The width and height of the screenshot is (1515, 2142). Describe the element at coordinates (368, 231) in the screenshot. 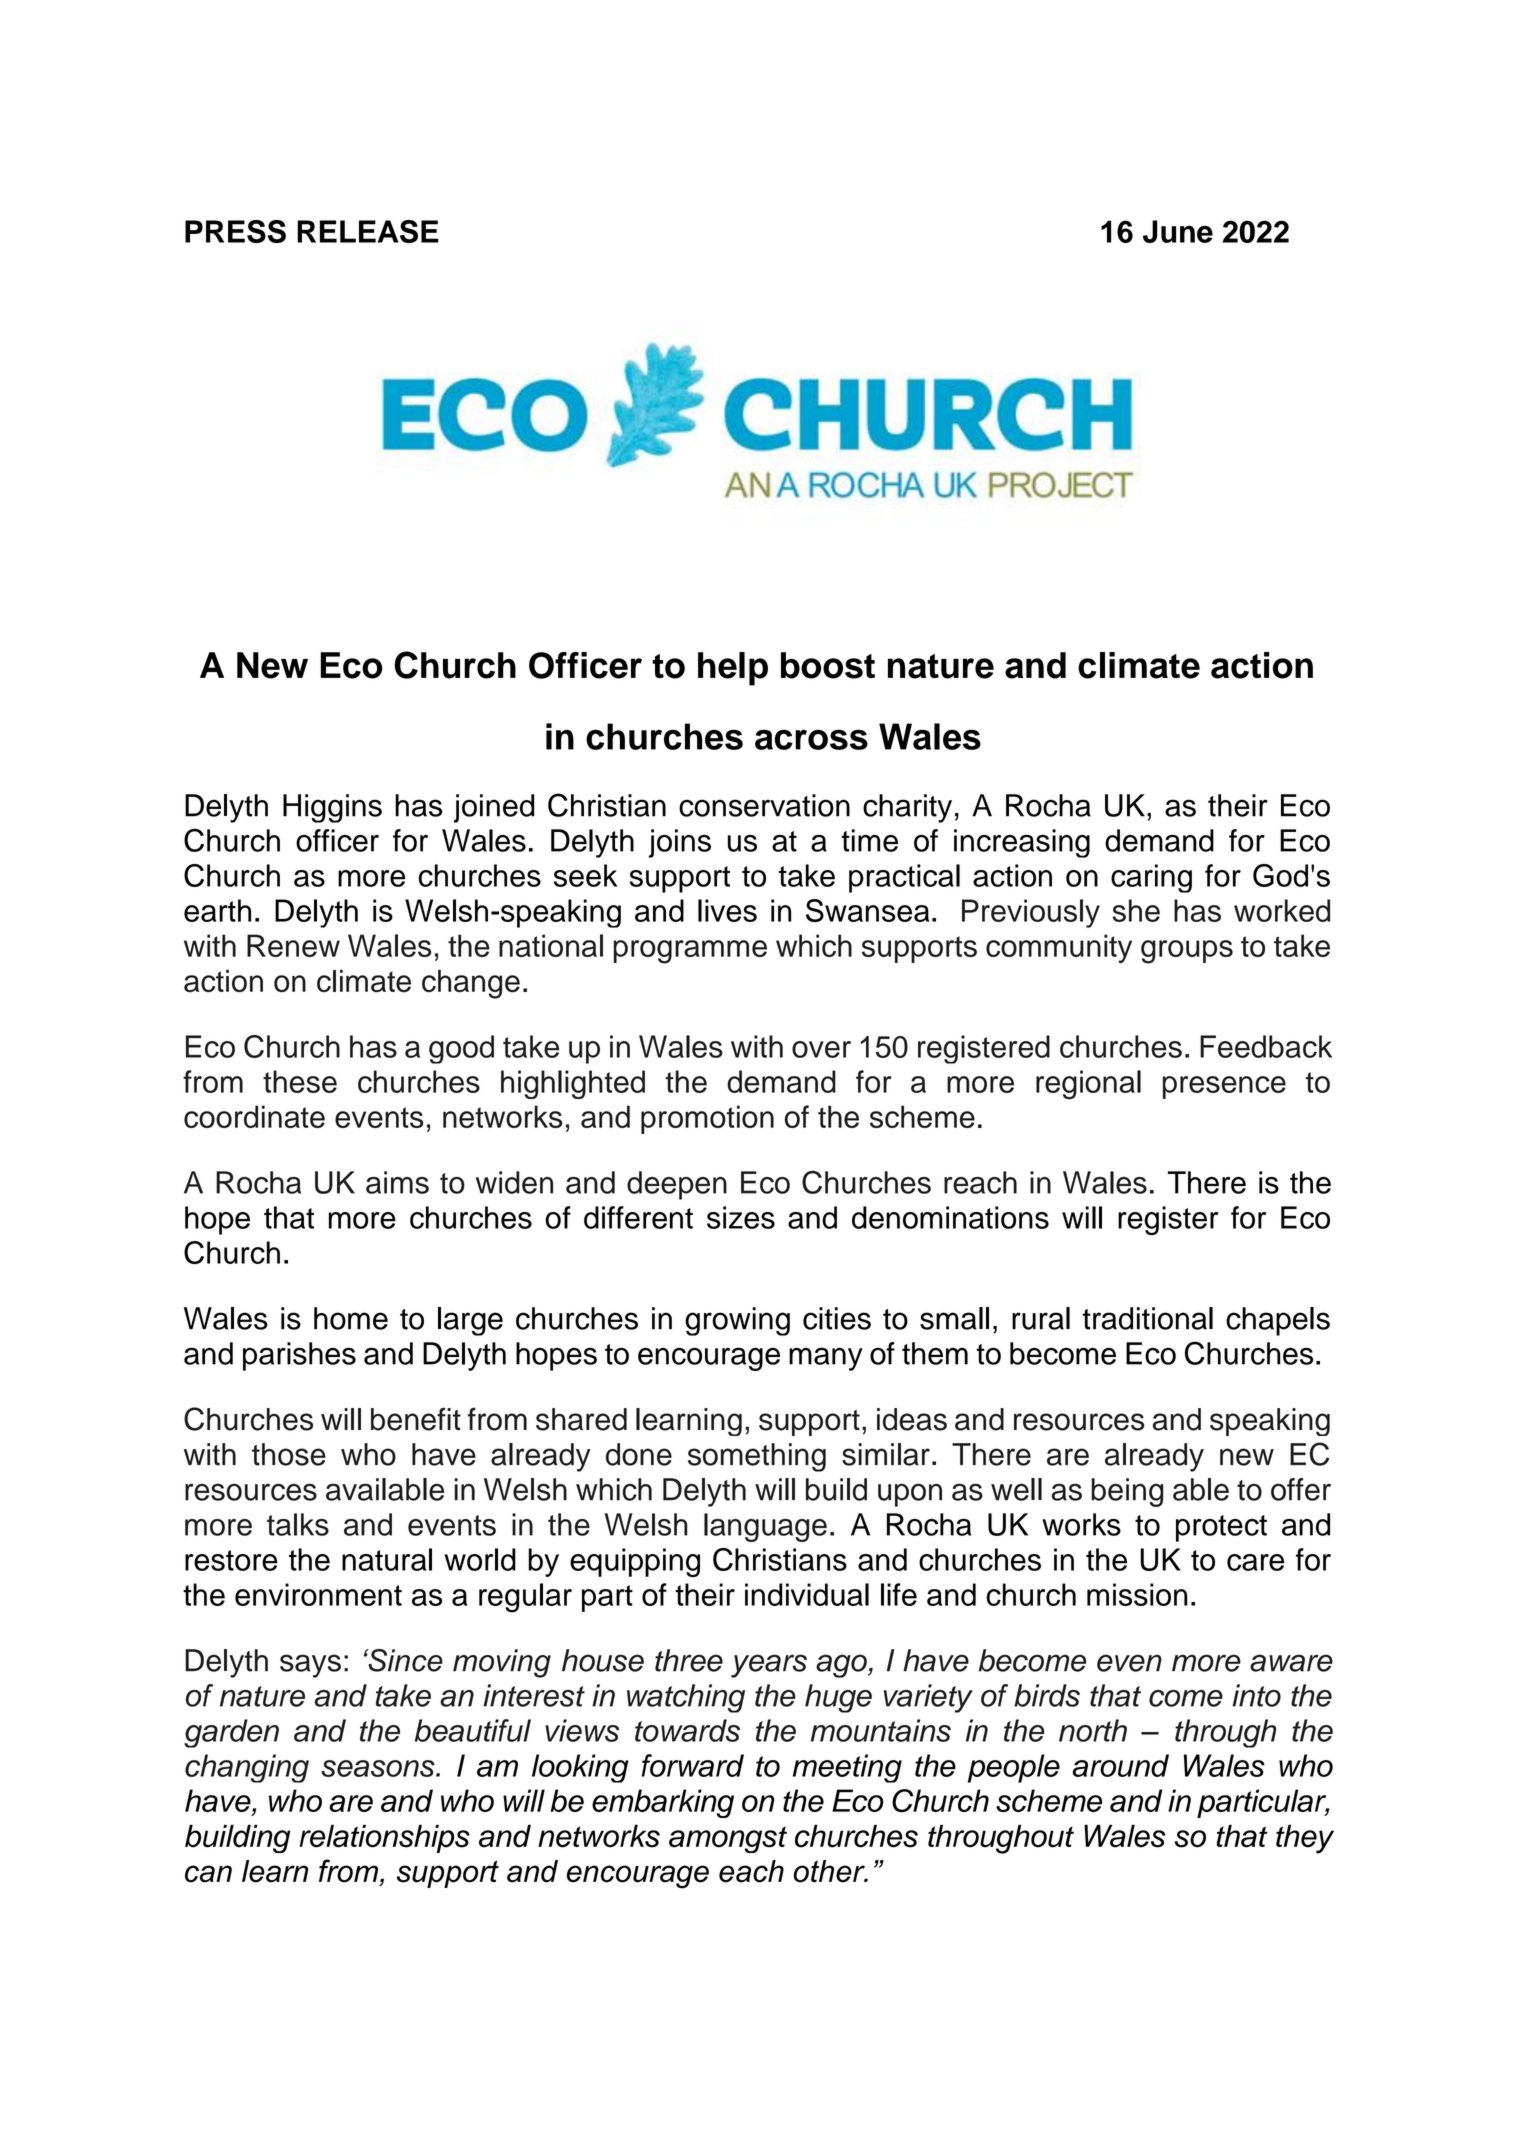

I see `RELEASE` at that location.
